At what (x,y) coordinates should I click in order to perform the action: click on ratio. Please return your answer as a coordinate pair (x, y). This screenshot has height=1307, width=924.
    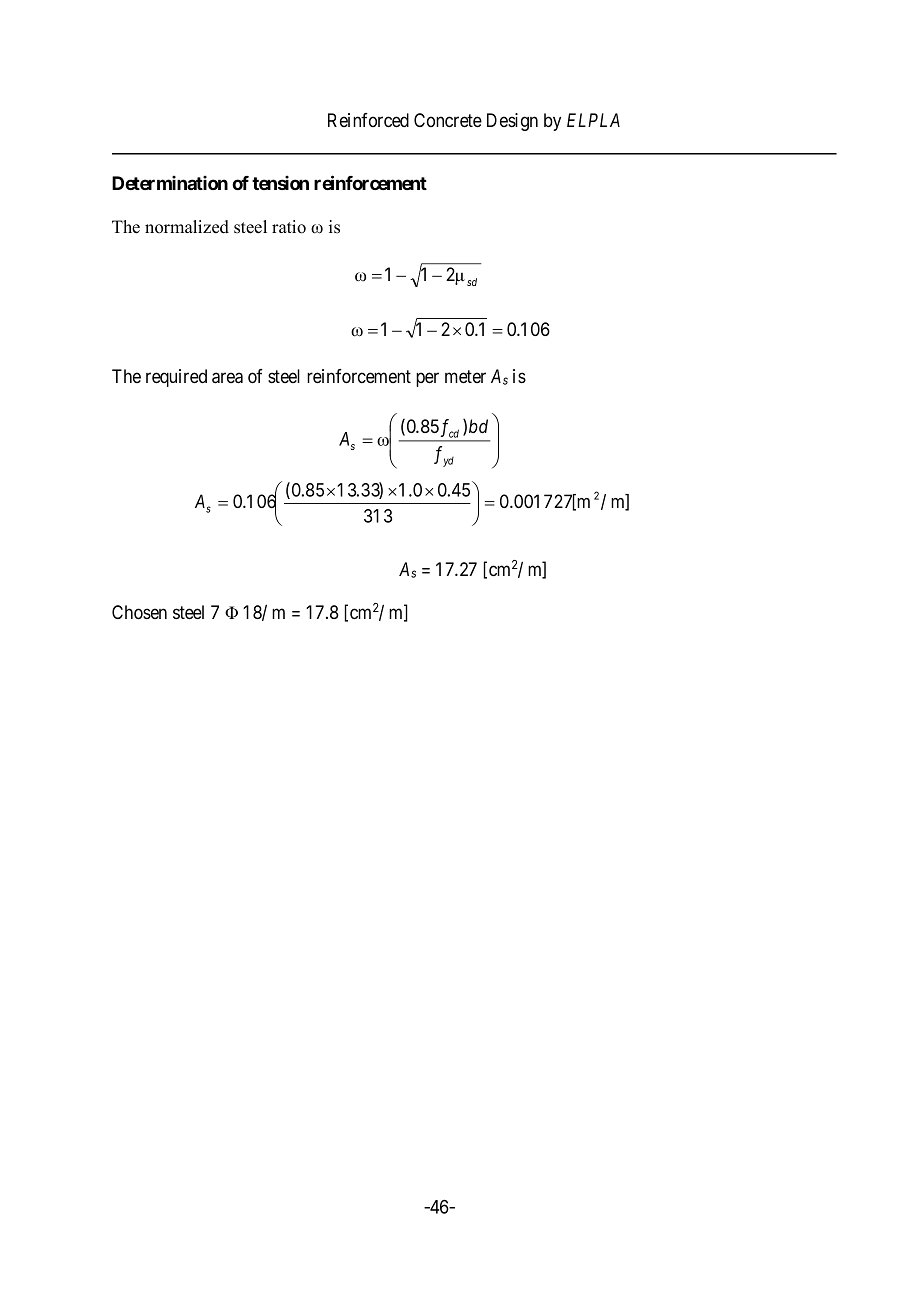
    Looking at the image, I should click on (289, 227).
